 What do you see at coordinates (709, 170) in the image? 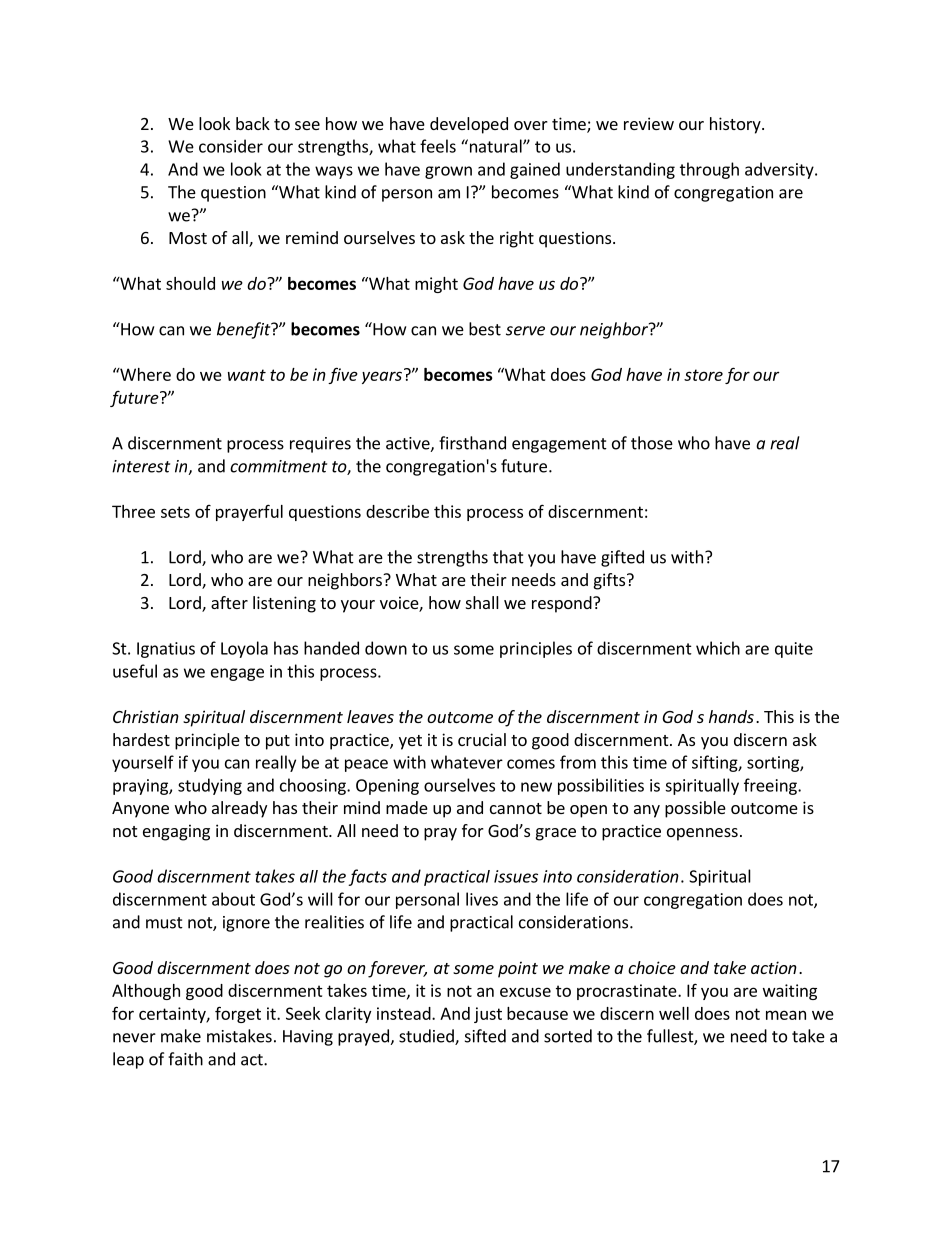
I see `through` at bounding box center [709, 170].
